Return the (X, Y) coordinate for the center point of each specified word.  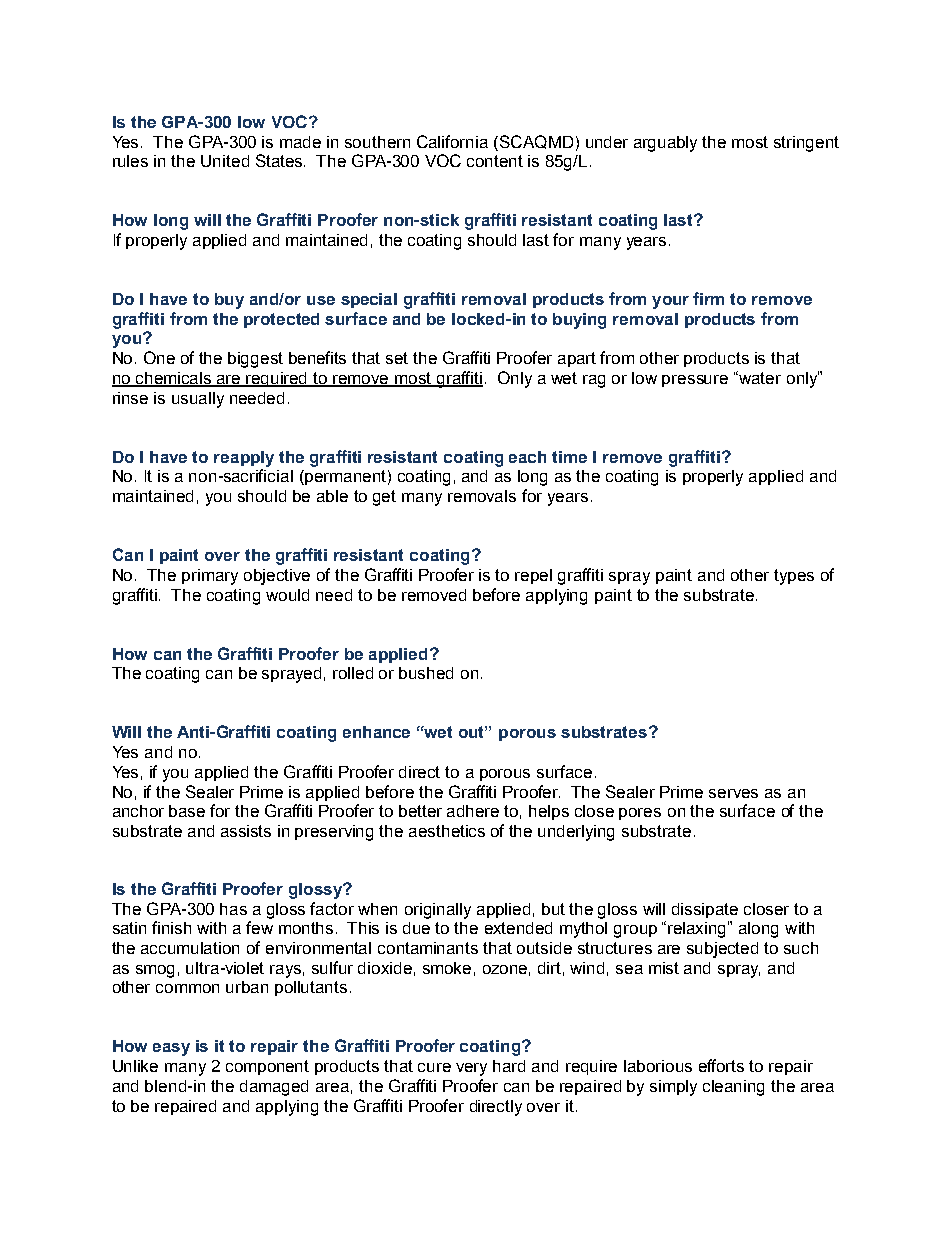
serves (733, 793)
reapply (244, 459)
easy (171, 1049)
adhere (473, 811)
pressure (695, 381)
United (225, 161)
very (471, 1069)
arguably (665, 144)
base (187, 811)
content (495, 161)
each (527, 457)
